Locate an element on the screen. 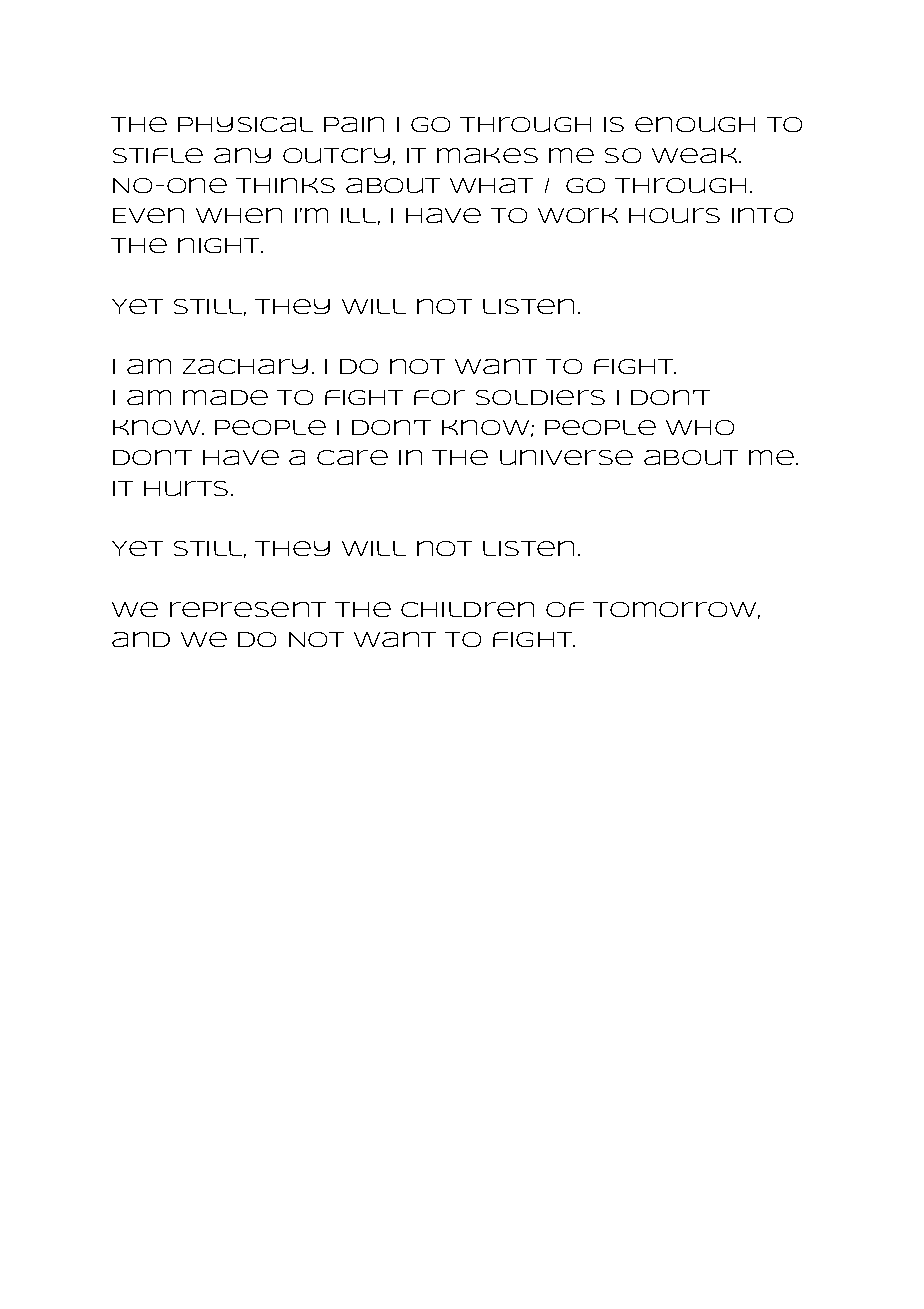 The height and width of the screenshot is (1309, 924). who is located at coordinates (700, 427).
